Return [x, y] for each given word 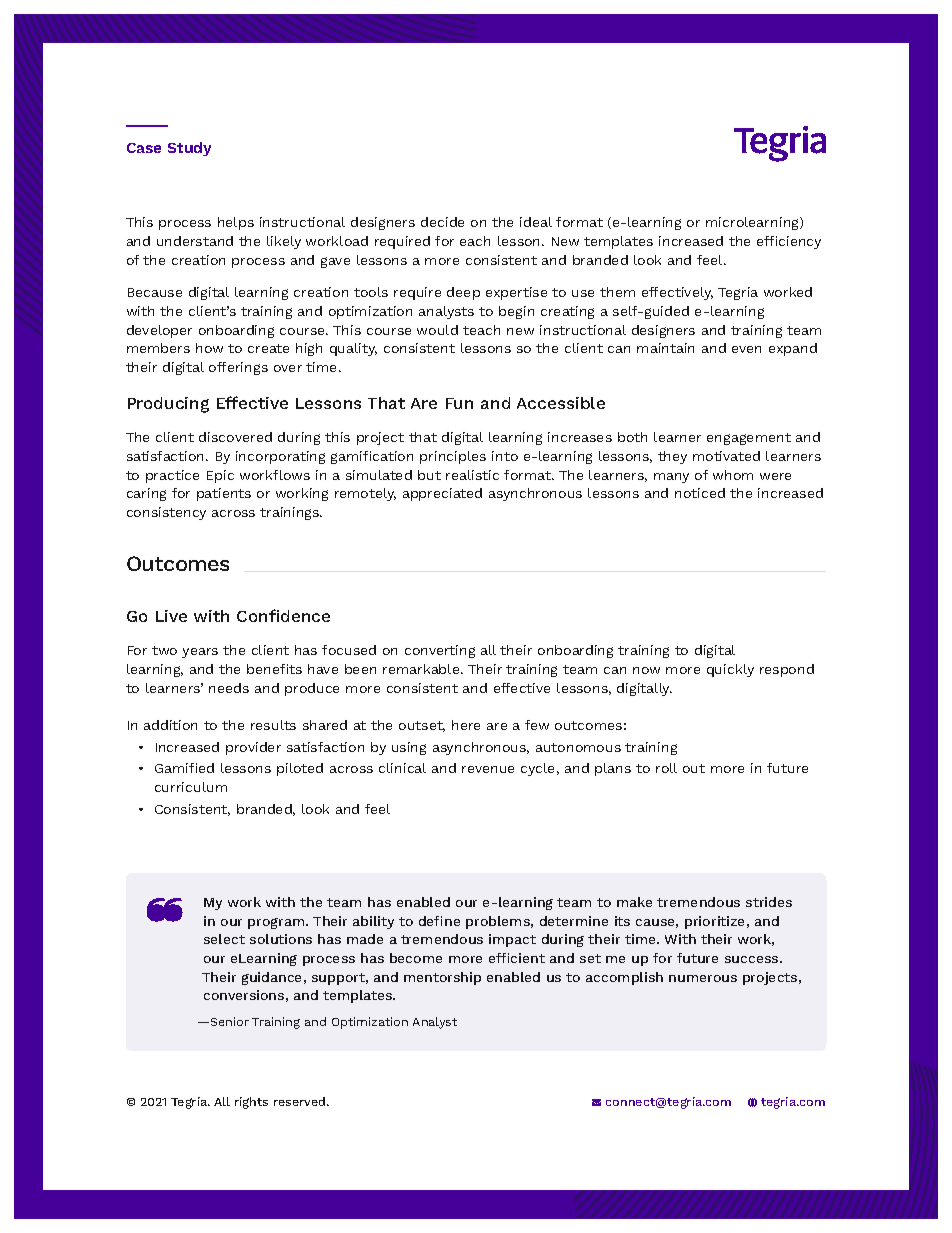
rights [251, 1103]
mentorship [442, 978]
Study [189, 149]
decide [442, 222]
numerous [703, 978]
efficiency [789, 242]
